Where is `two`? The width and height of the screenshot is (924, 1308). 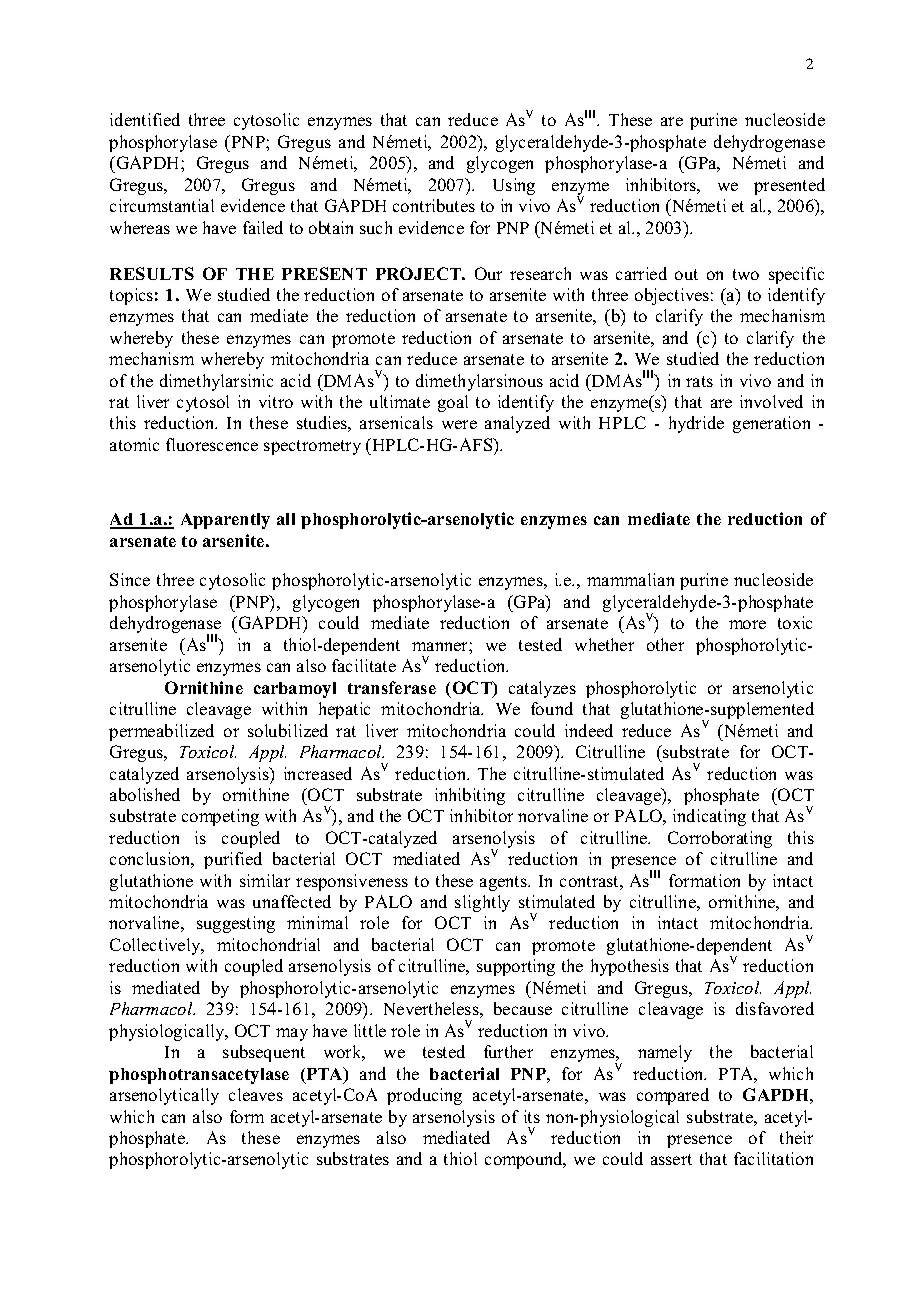 two is located at coordinates (746, 274).
